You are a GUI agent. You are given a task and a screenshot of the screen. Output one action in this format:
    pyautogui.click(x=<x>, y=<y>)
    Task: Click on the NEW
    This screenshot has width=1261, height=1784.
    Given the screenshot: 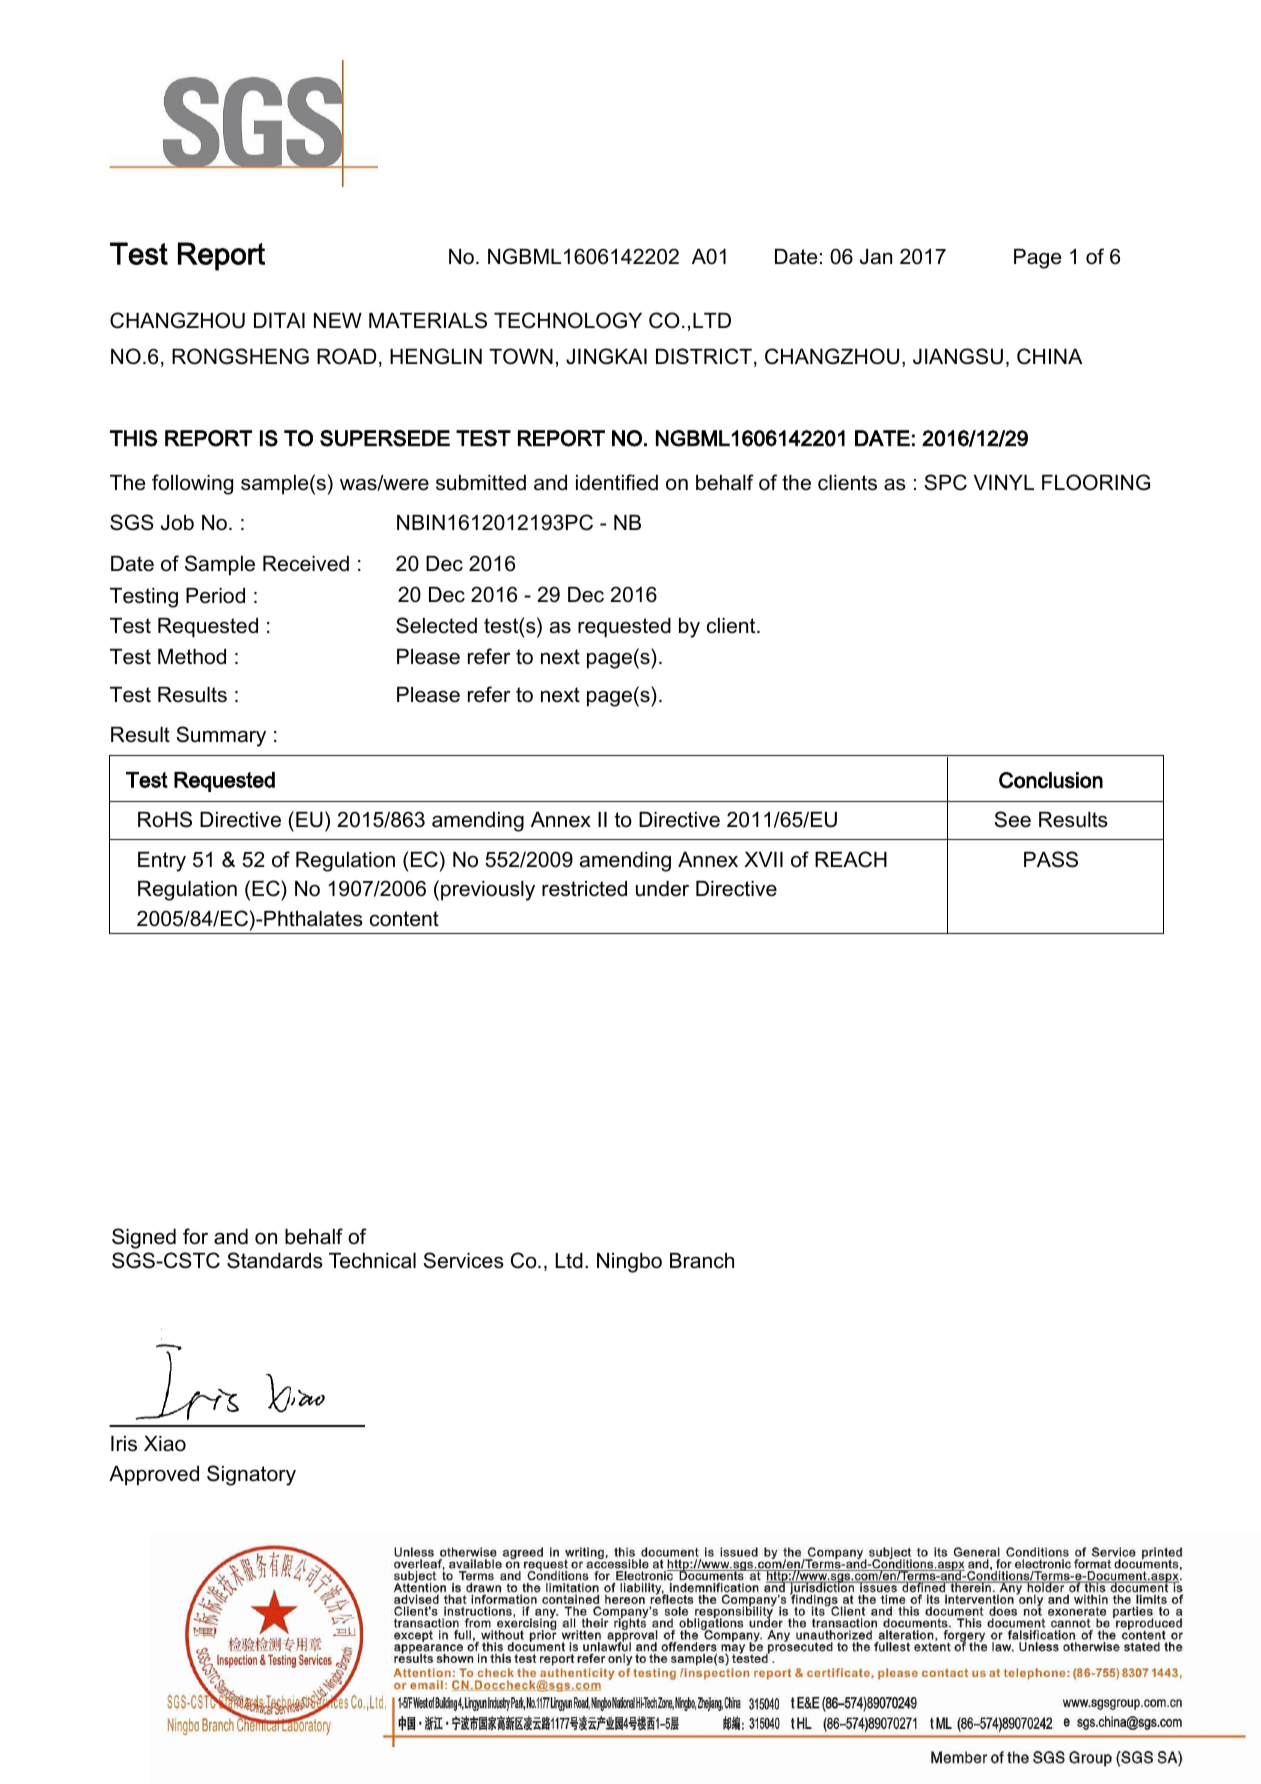 What is the action you would take?
    pyautogui.click(x=338, y=320)
